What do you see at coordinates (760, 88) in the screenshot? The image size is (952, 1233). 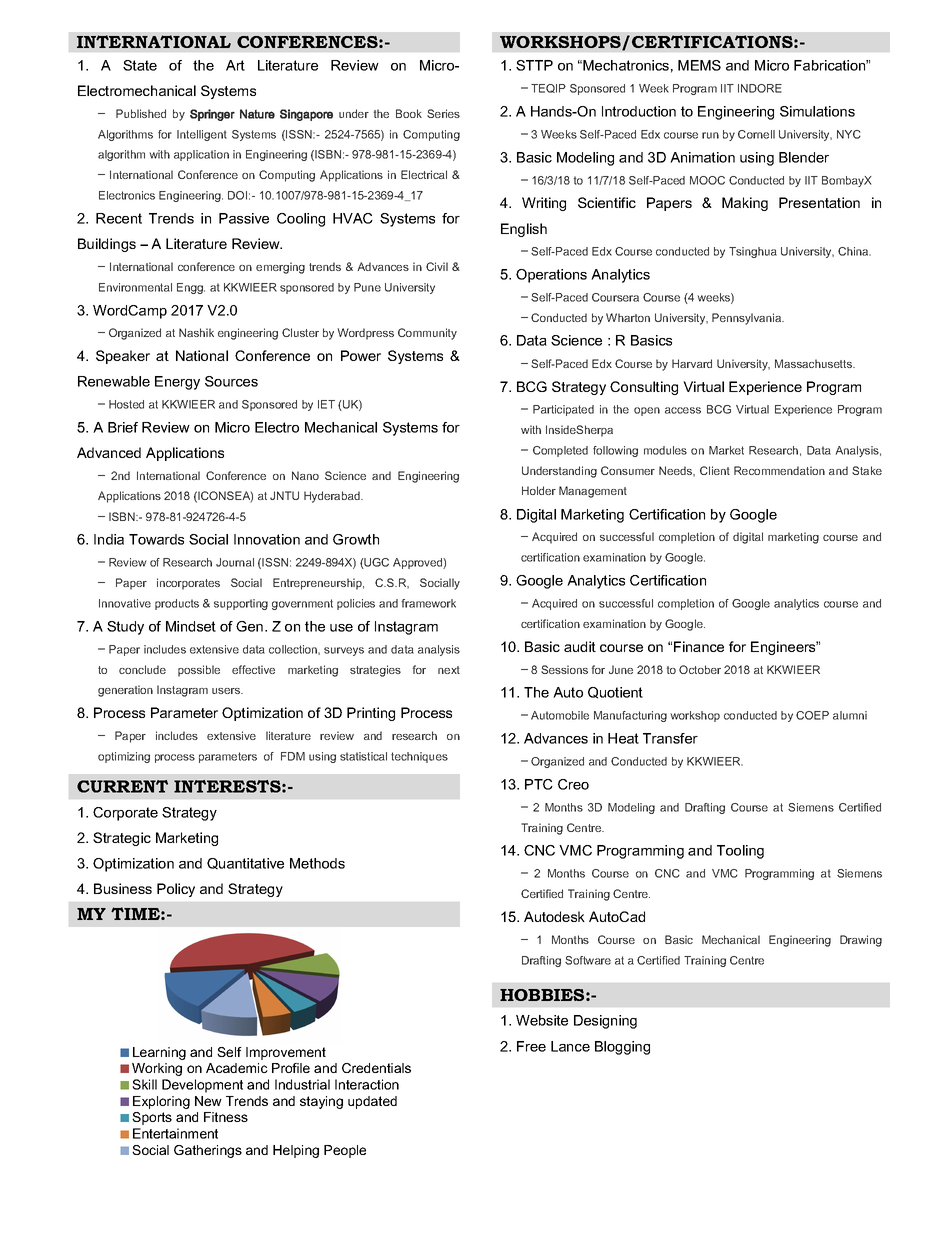 I see `INDORE` at bounding box center [760, 88].
